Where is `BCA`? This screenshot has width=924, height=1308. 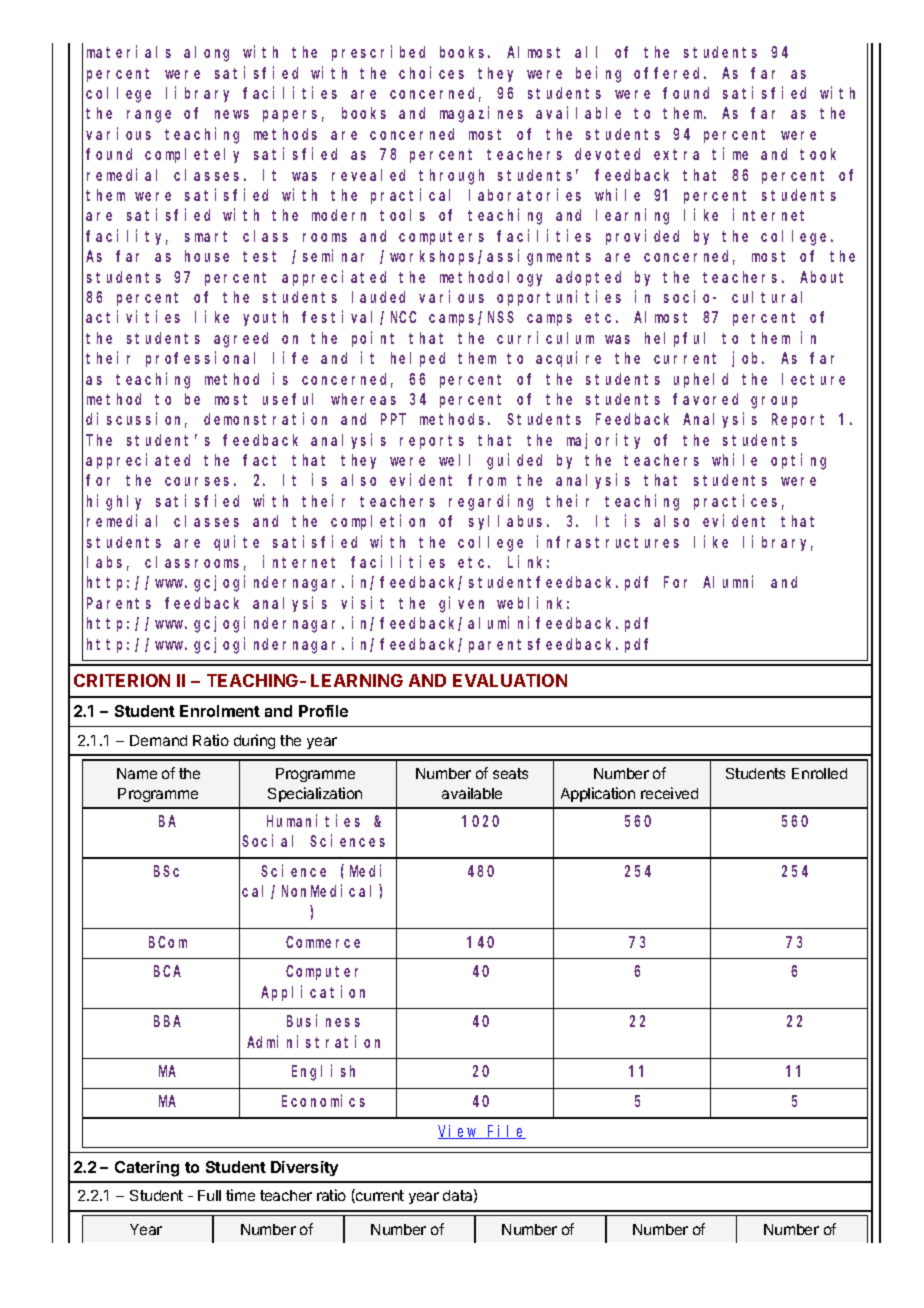 BCA is located at coordinates (167, 971).
